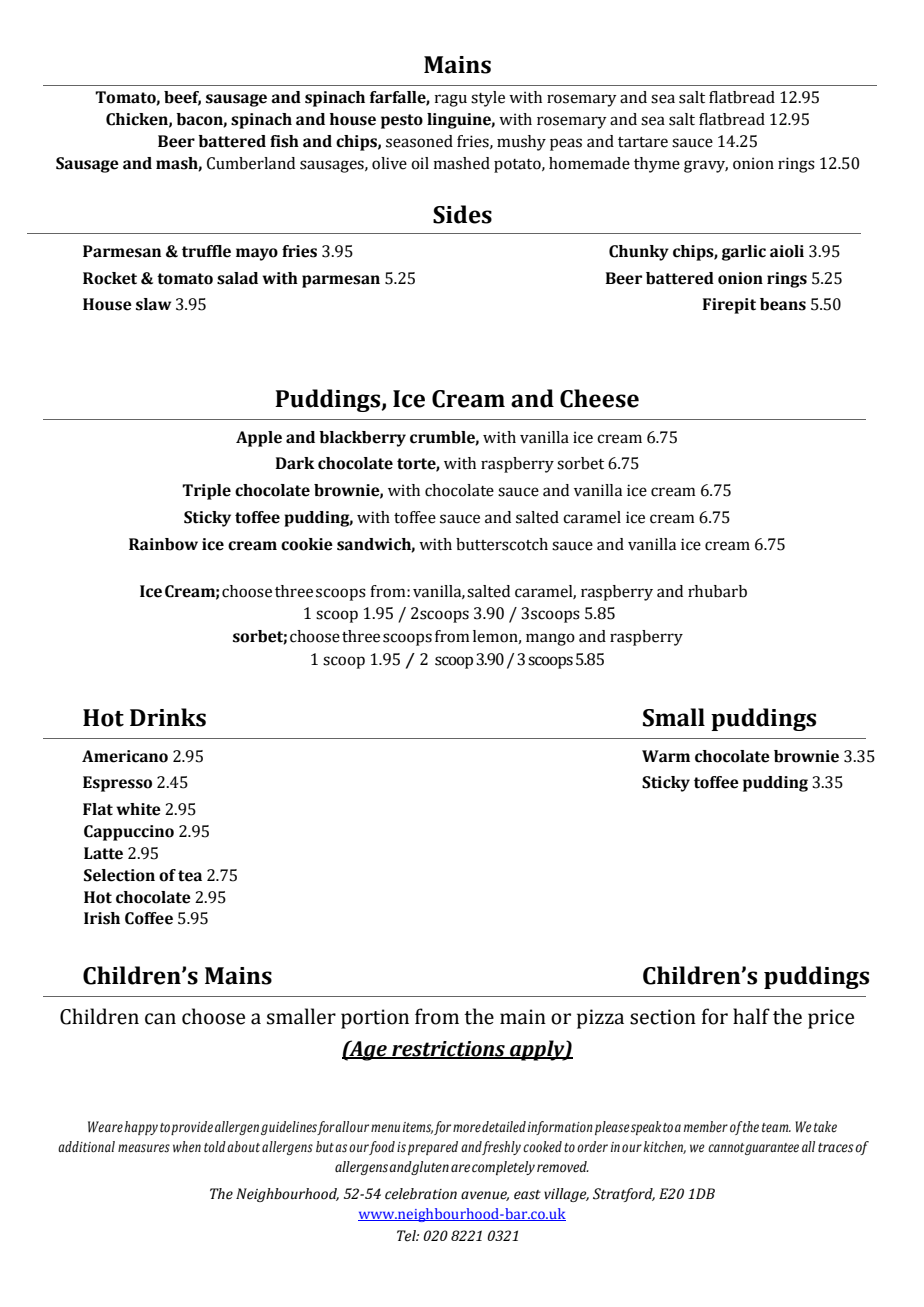 This page has height=1307, width=924. Describe the element at coordinates (153, 304) in the page. I see `slaw` at that location.
